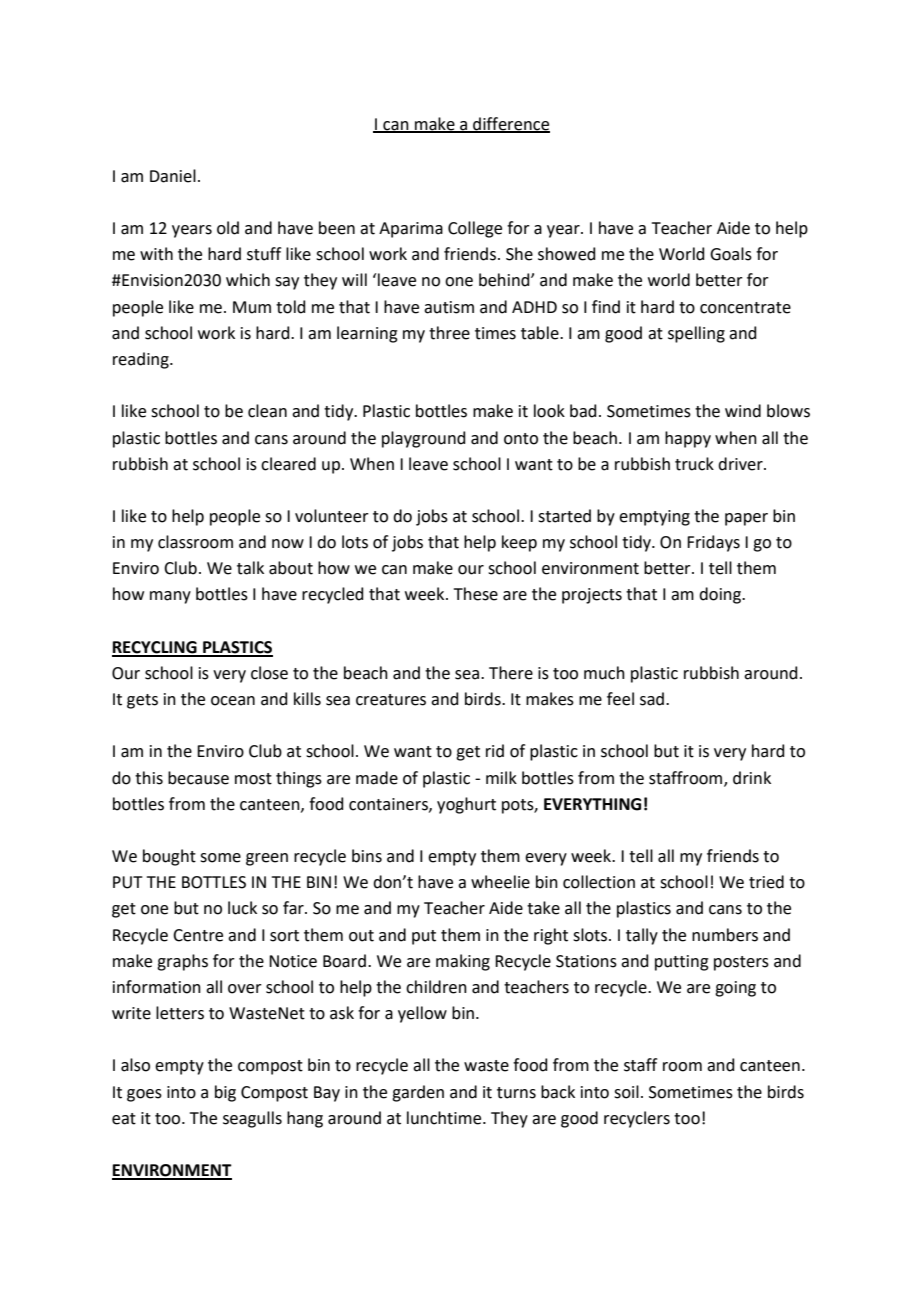 This document has width=924, height=1307. What do you see at coordinates (445, 1118) in the document?
I see `lunchtime` at bounding box center [445, 1118].
